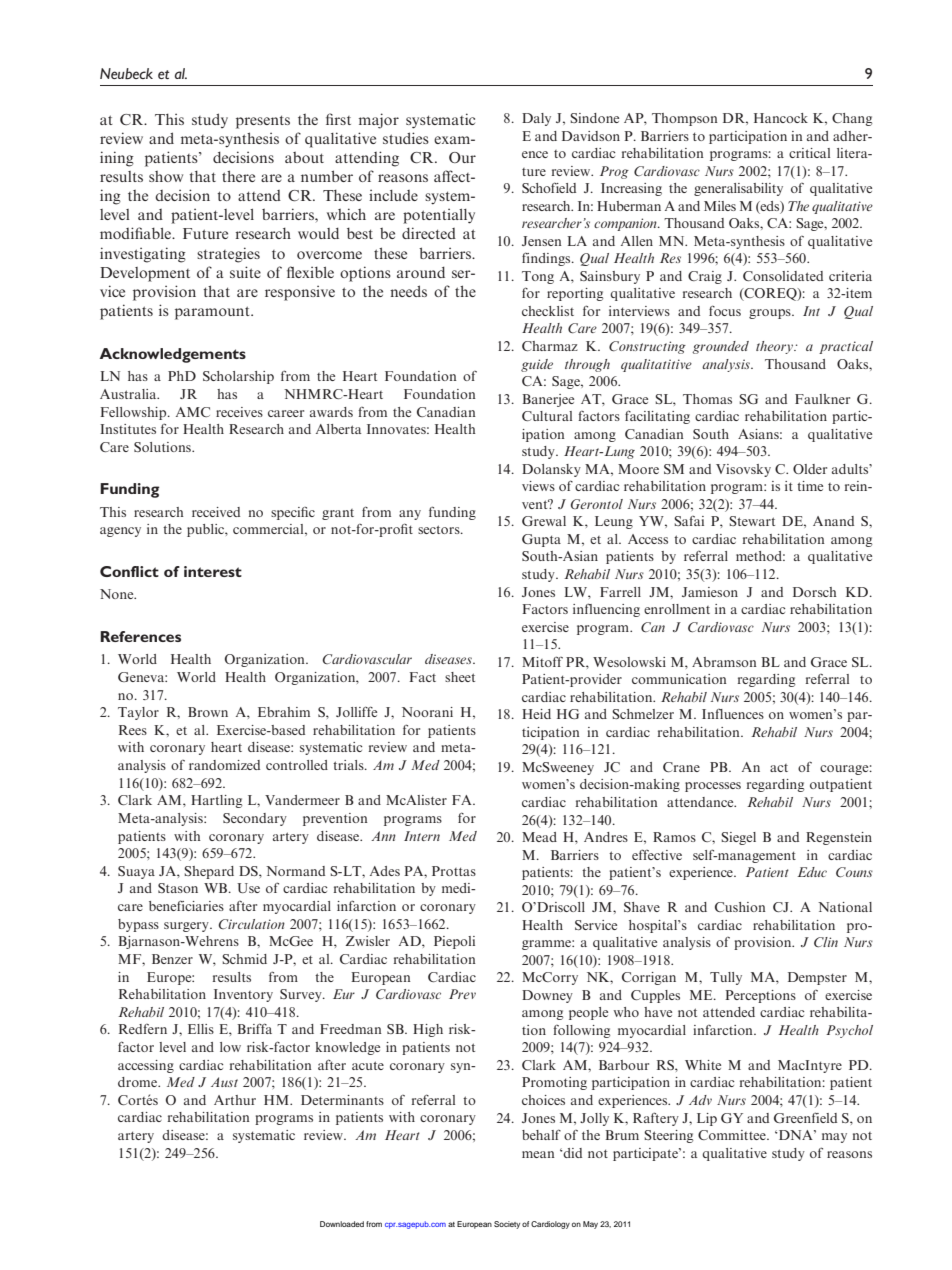 The image size is (952, 1270). What do you see at coordinates (724, 662) in the page?
I see `Abramson` at bounding box center [724, 662].
